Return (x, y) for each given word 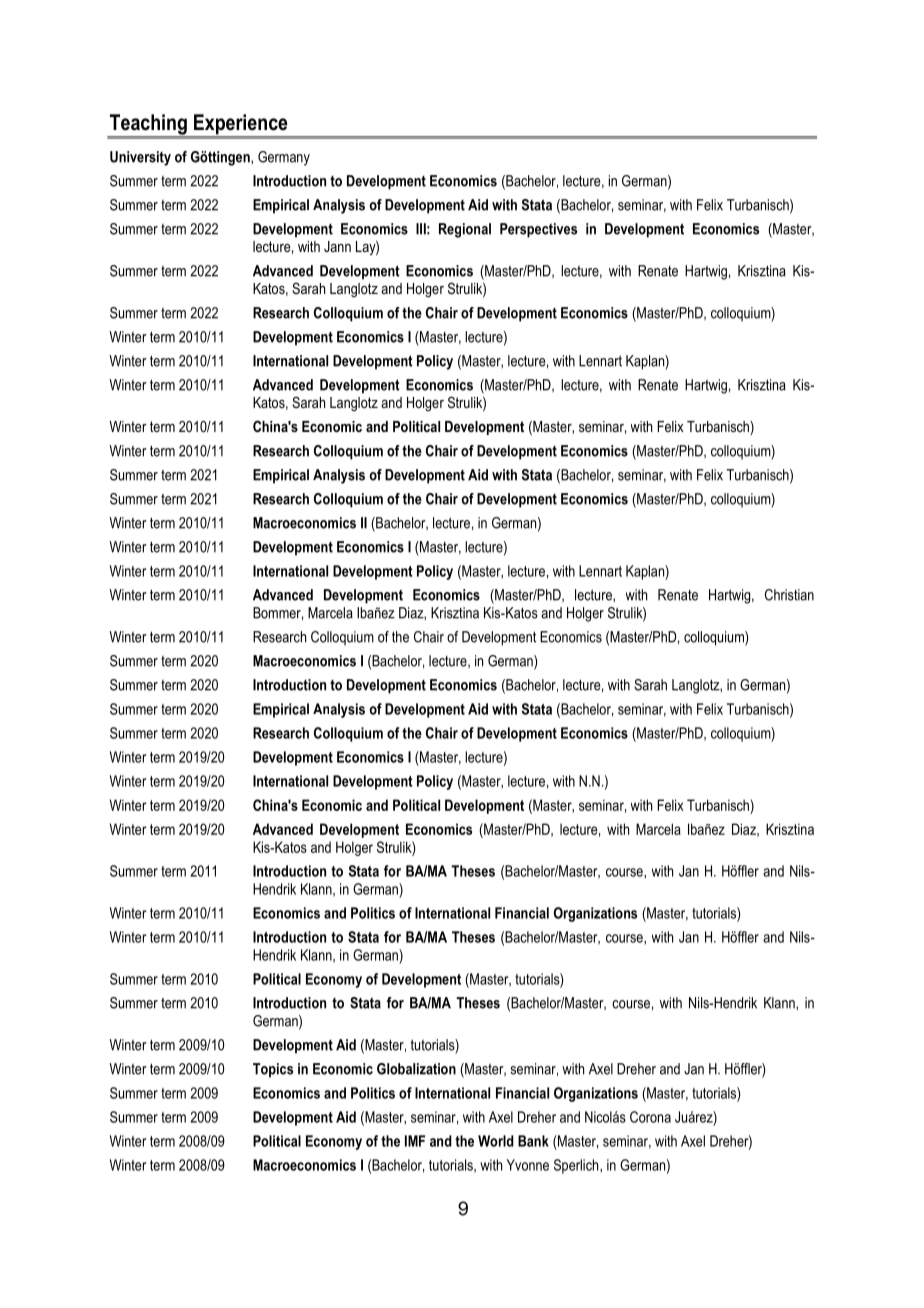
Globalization (416, 1069)
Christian (789, 595)
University (140, 158)
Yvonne (528, 1165)
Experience (241, 125)
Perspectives (538, 230)
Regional (465, 230)
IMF (415, 1141)
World (496, 1141)
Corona (650, 1117)
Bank (533, 1141)
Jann (337, 246)
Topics (273, 1070)
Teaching (148, 125)
